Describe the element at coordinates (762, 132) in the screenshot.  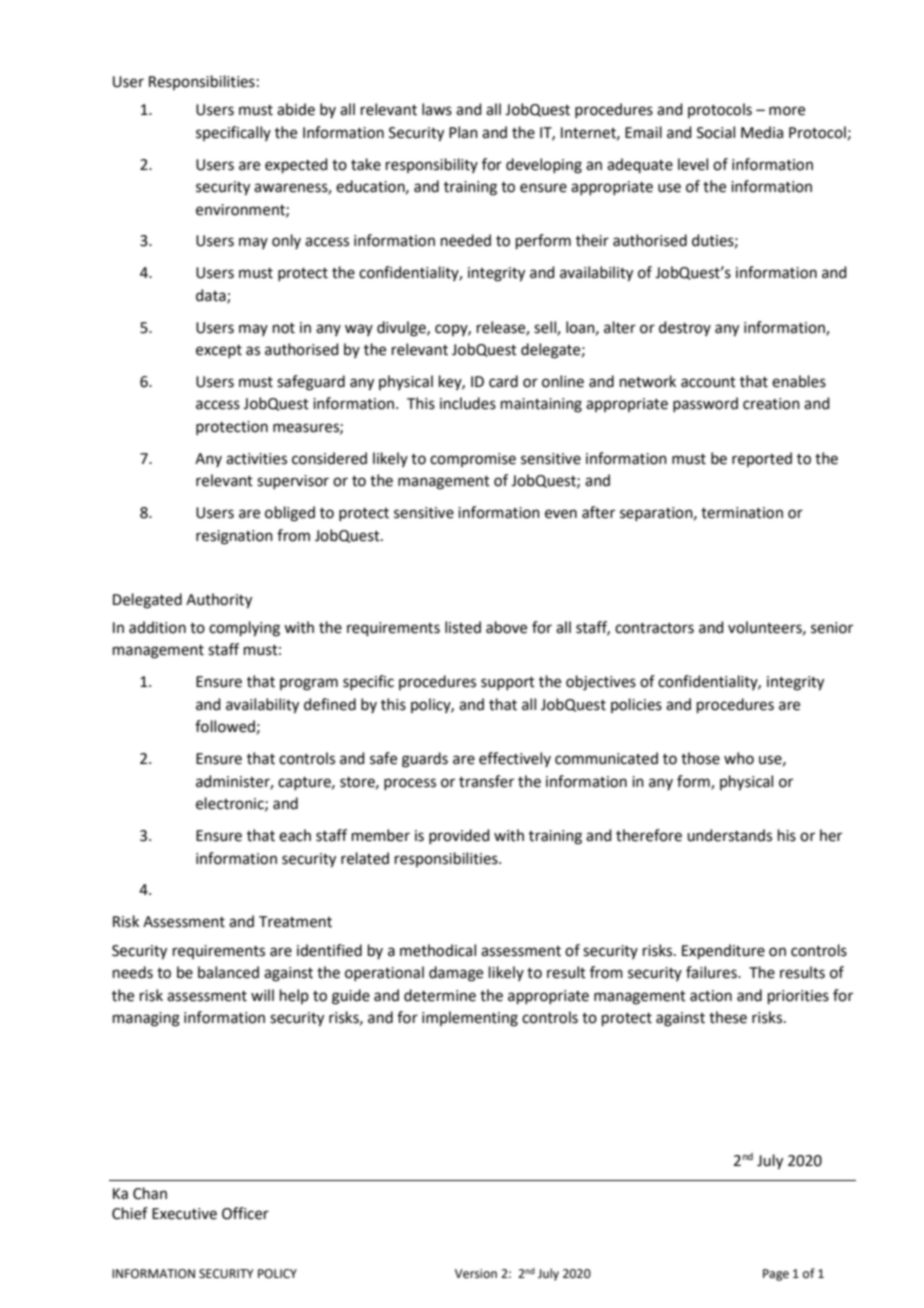
I see `Media` at that location.
